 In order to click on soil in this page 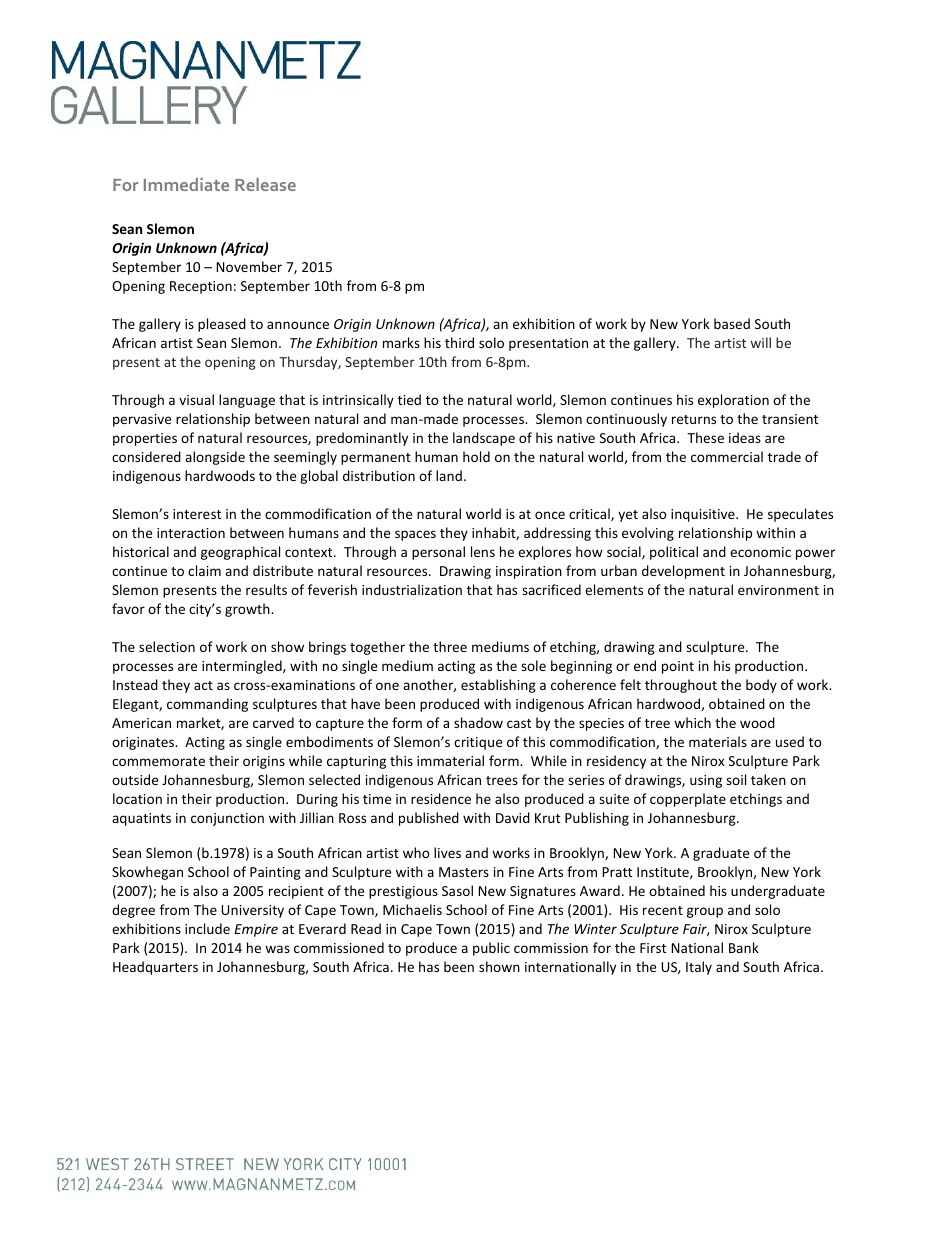, I will do `click(736, 779)`.
